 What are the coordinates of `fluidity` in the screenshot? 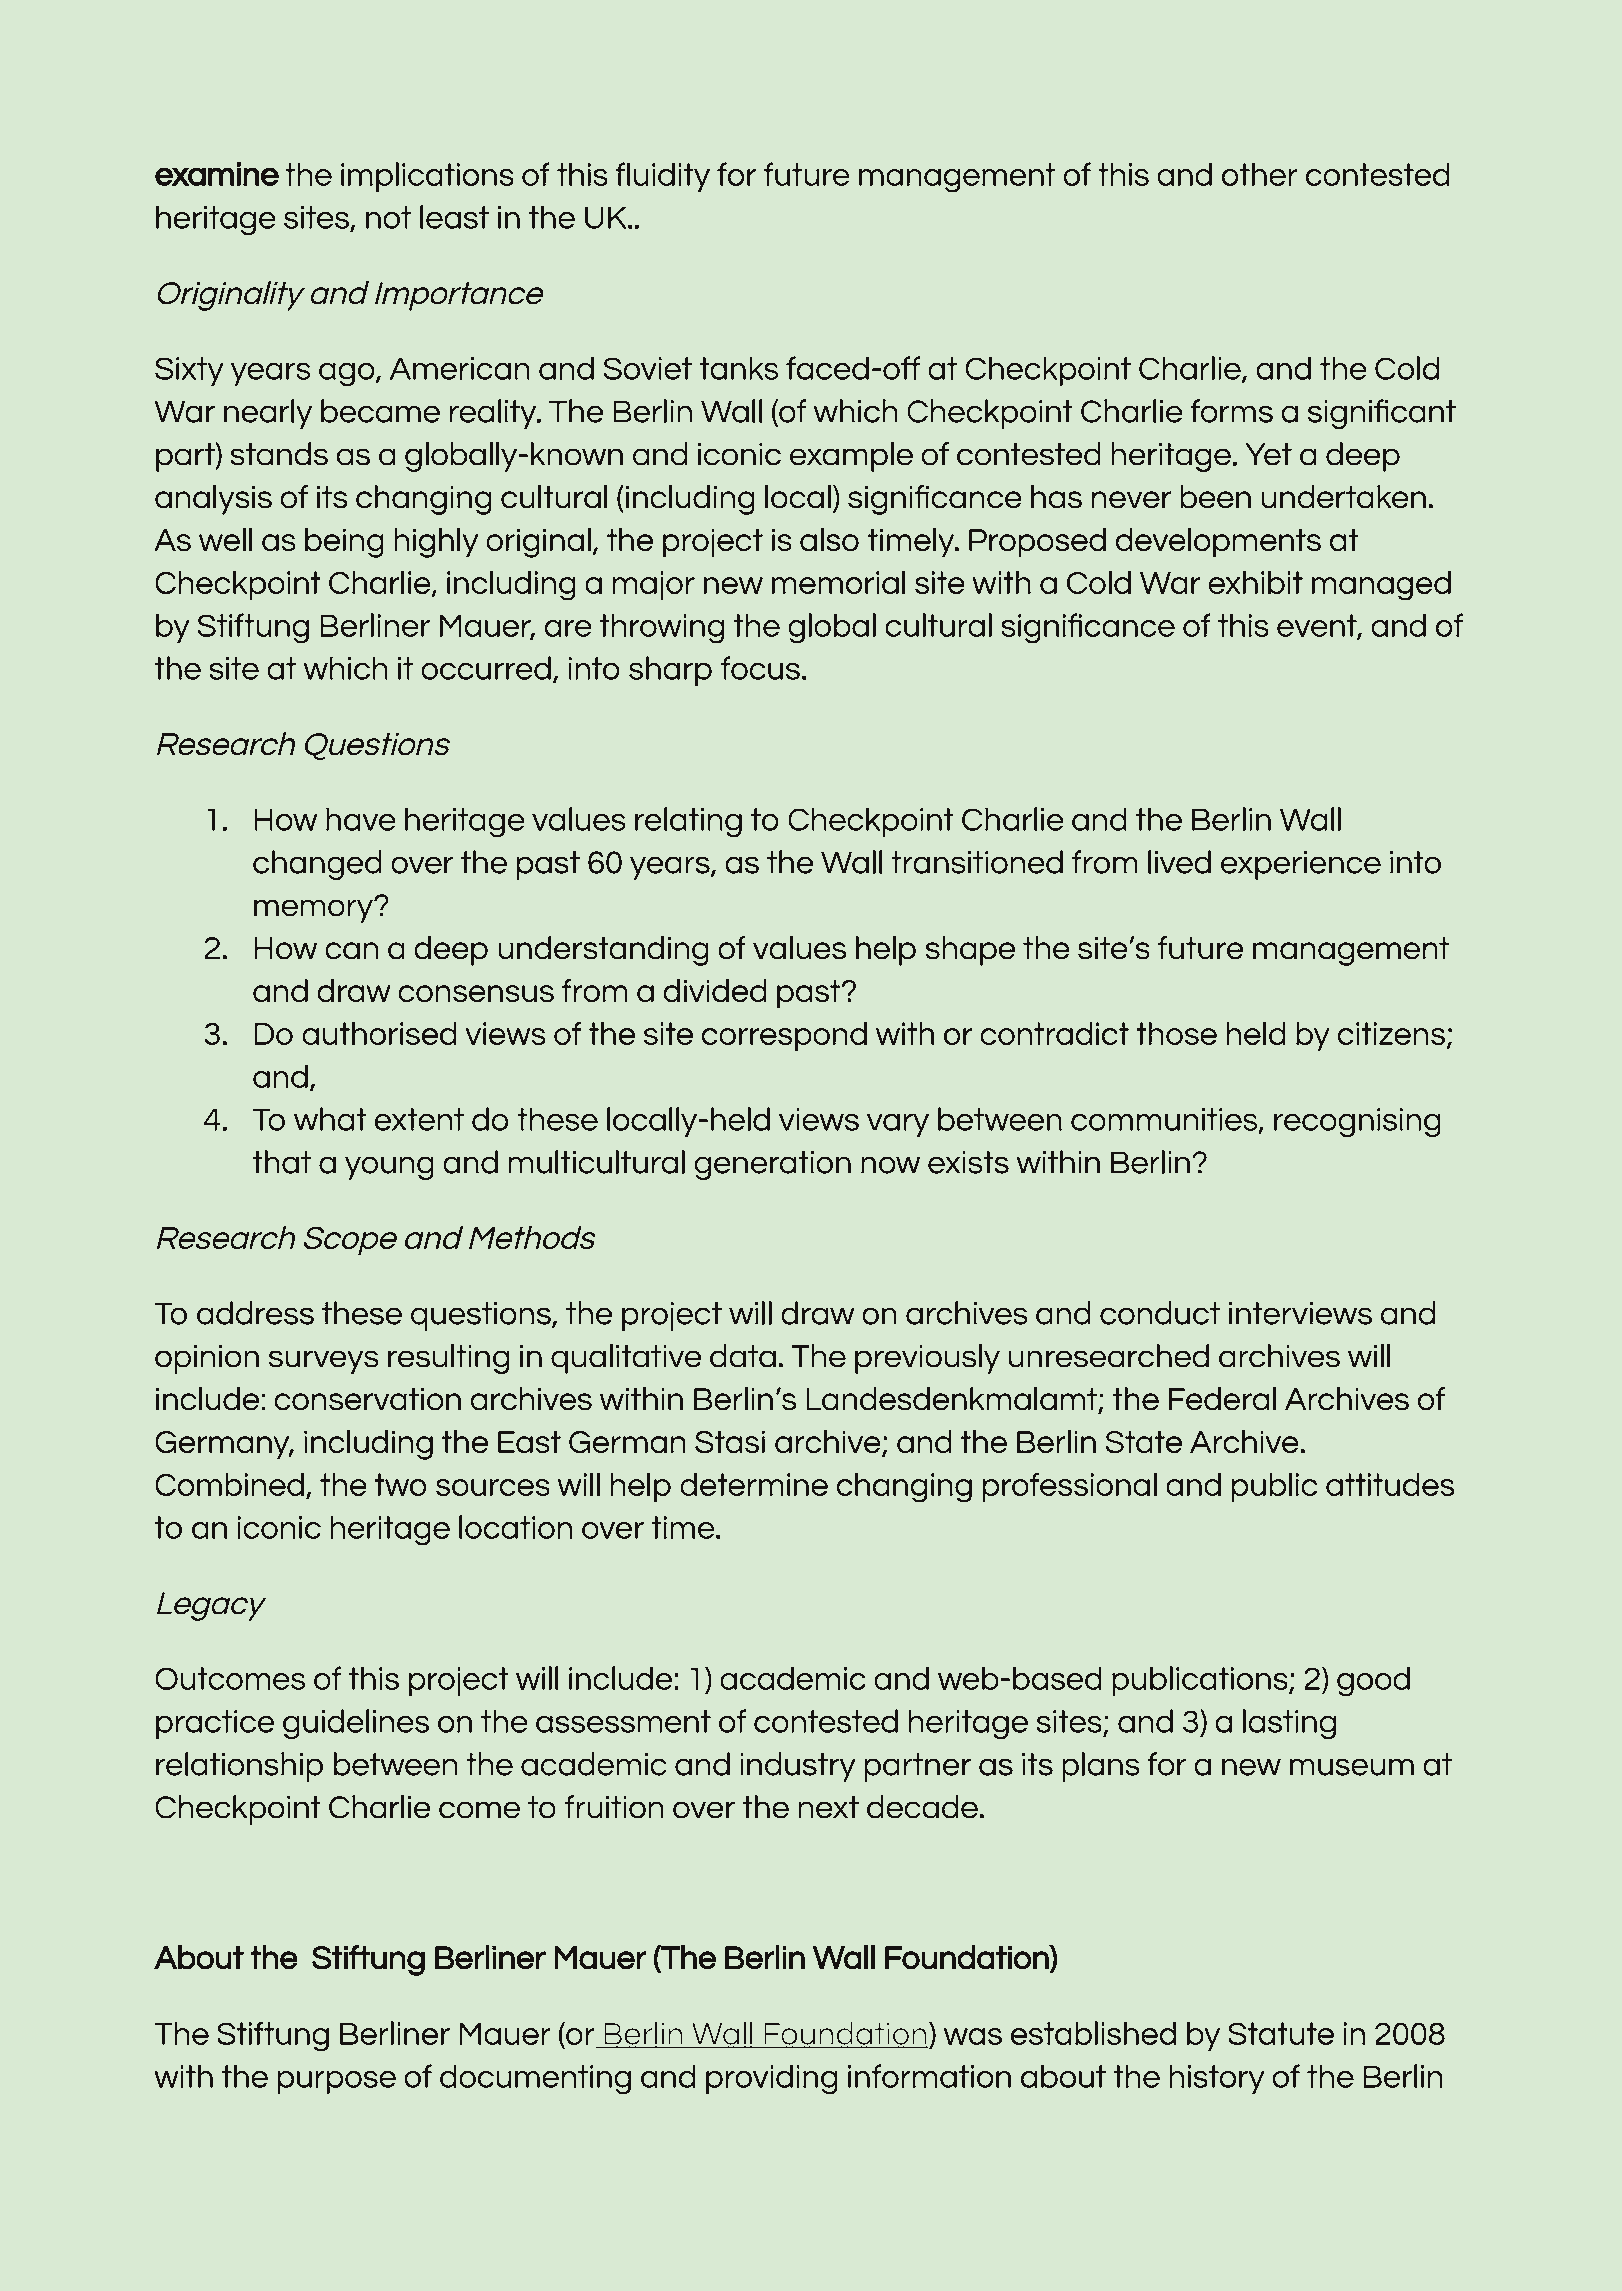 It's located at (662, 177).
